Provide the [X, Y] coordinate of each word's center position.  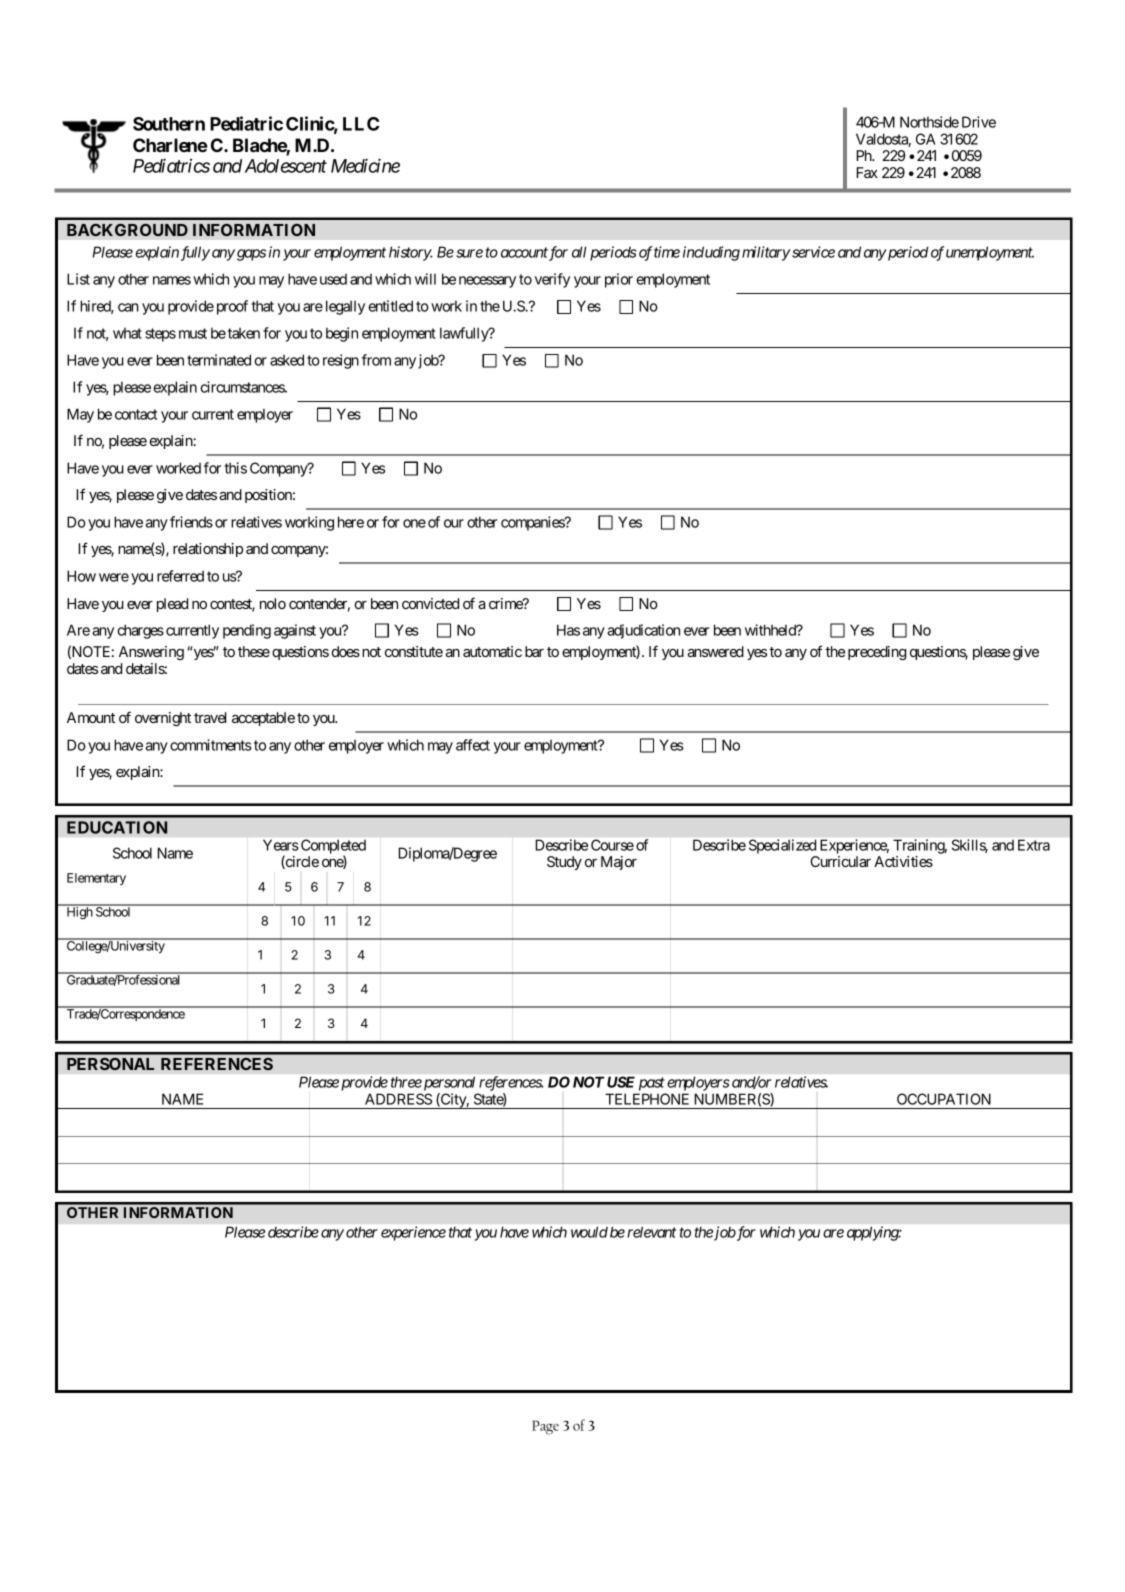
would [589, 1232]
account [524, 252]
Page [545, 1427]
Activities [903, 861]
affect [473, 745]
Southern [169, 124]
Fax [867, 172]
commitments [211, 745]
